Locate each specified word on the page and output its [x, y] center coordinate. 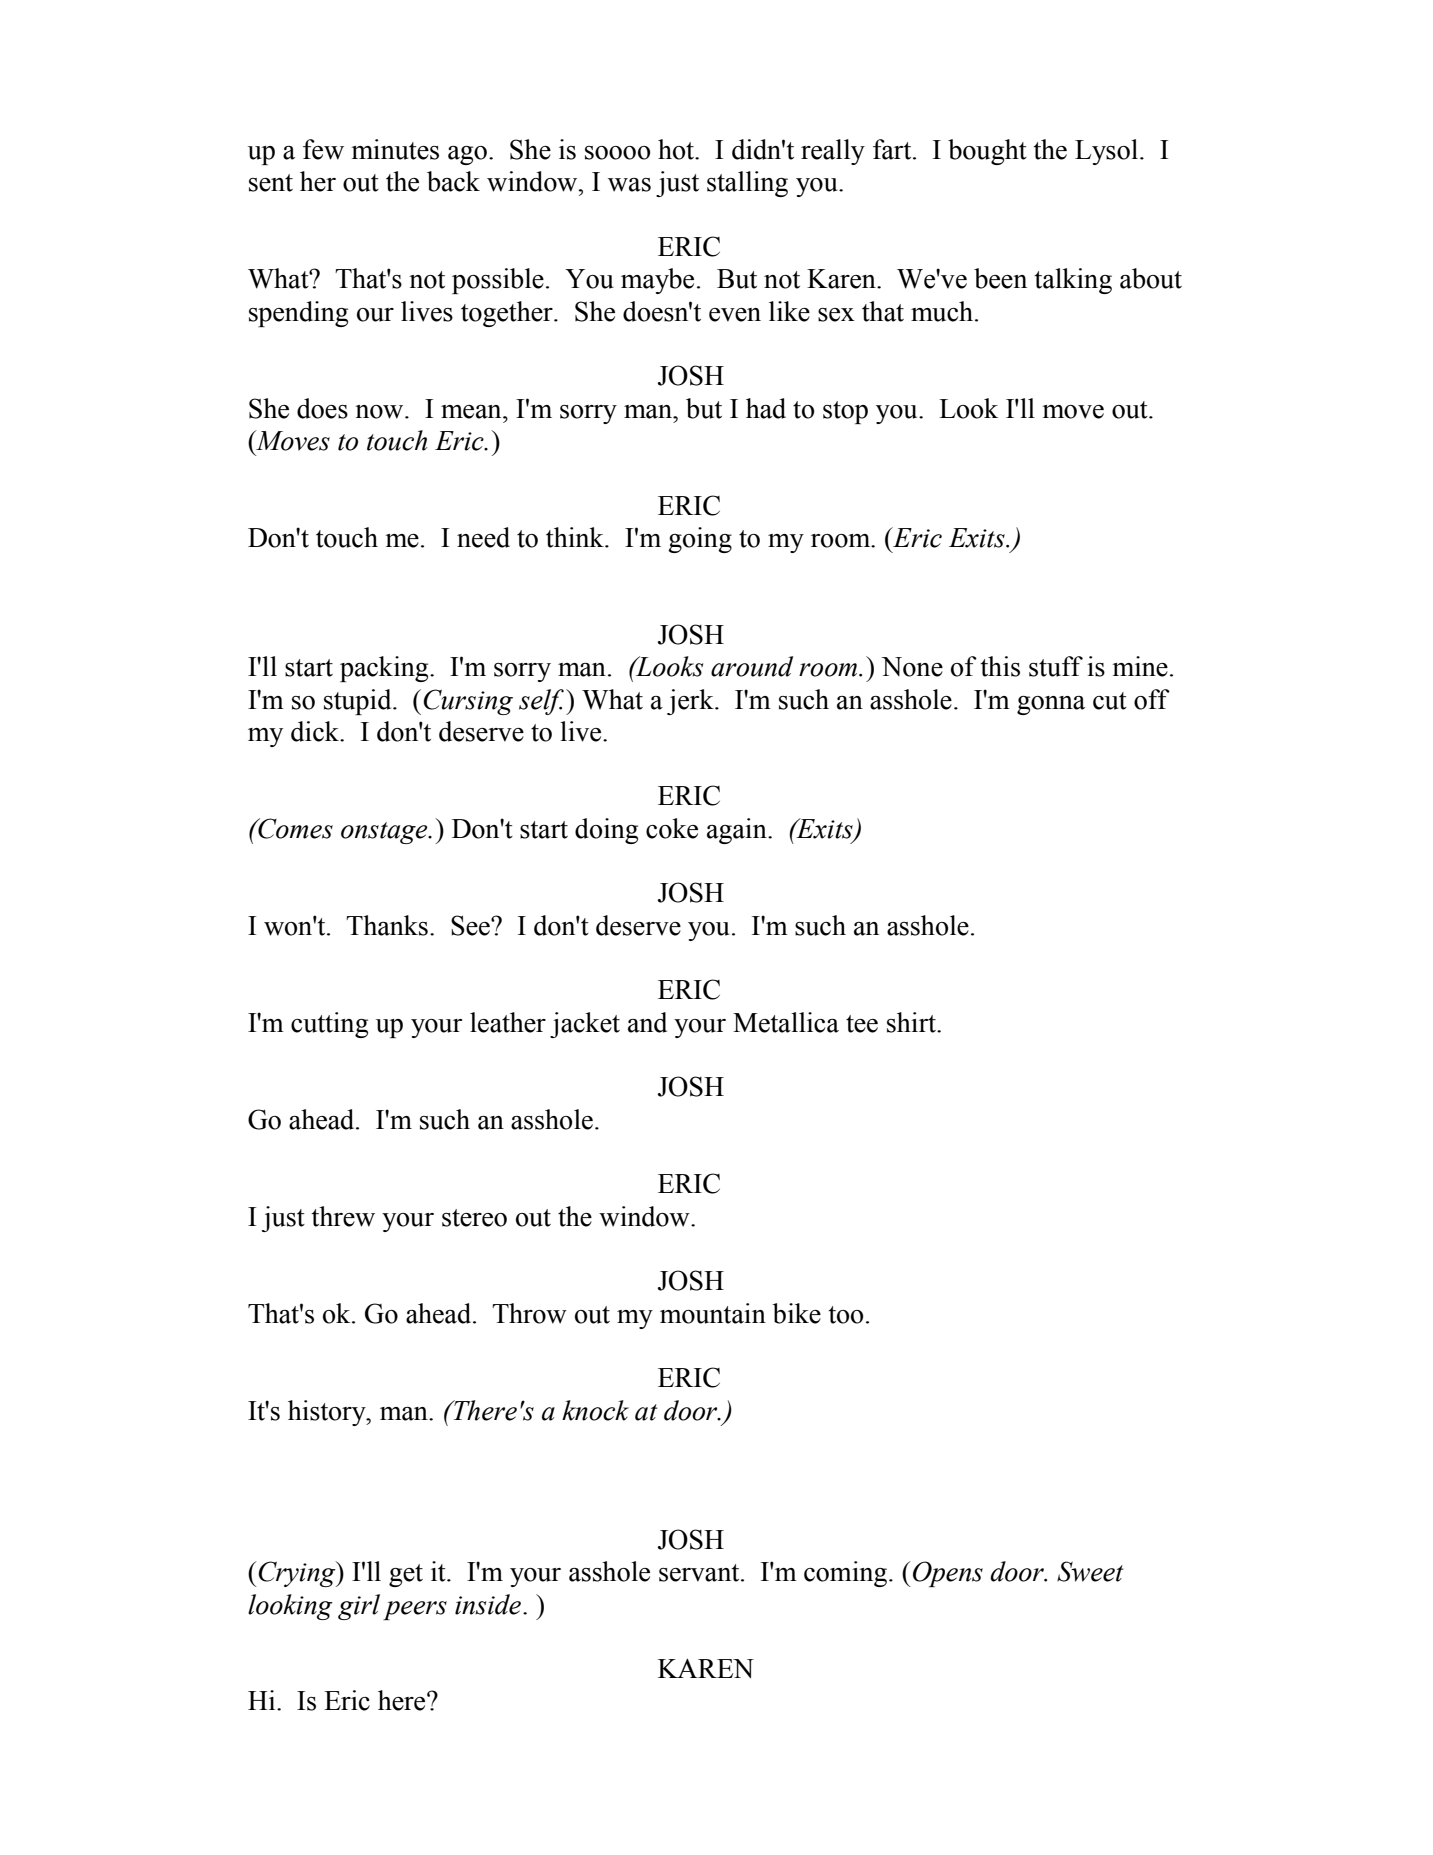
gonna [1051, 705]
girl [359, 1607]
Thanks [387, 925]
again [738, 831]
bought [987, 152]
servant [700, 1573]
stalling [747, 184]
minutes [395, 149]
